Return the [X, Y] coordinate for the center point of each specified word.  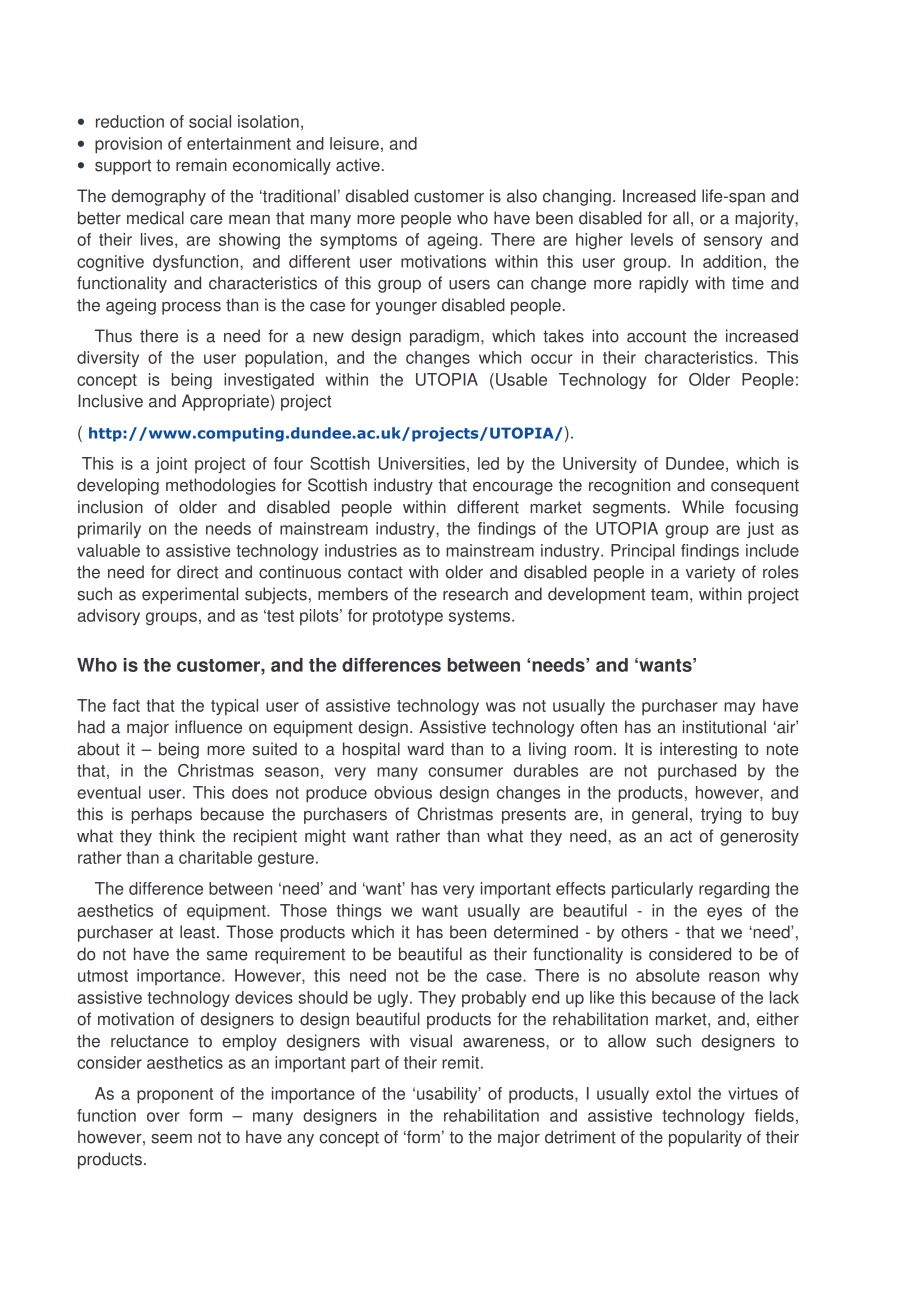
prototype [408, 617]
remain [201, 165]
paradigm [444, 337]
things [359, 912]
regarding [734, 890]
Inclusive [110, 401]
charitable [215, 857]
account [656, 336]
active [358, 165]
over [163, 1117]
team [669, 594]
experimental [190, 595]
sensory [733, 242]
